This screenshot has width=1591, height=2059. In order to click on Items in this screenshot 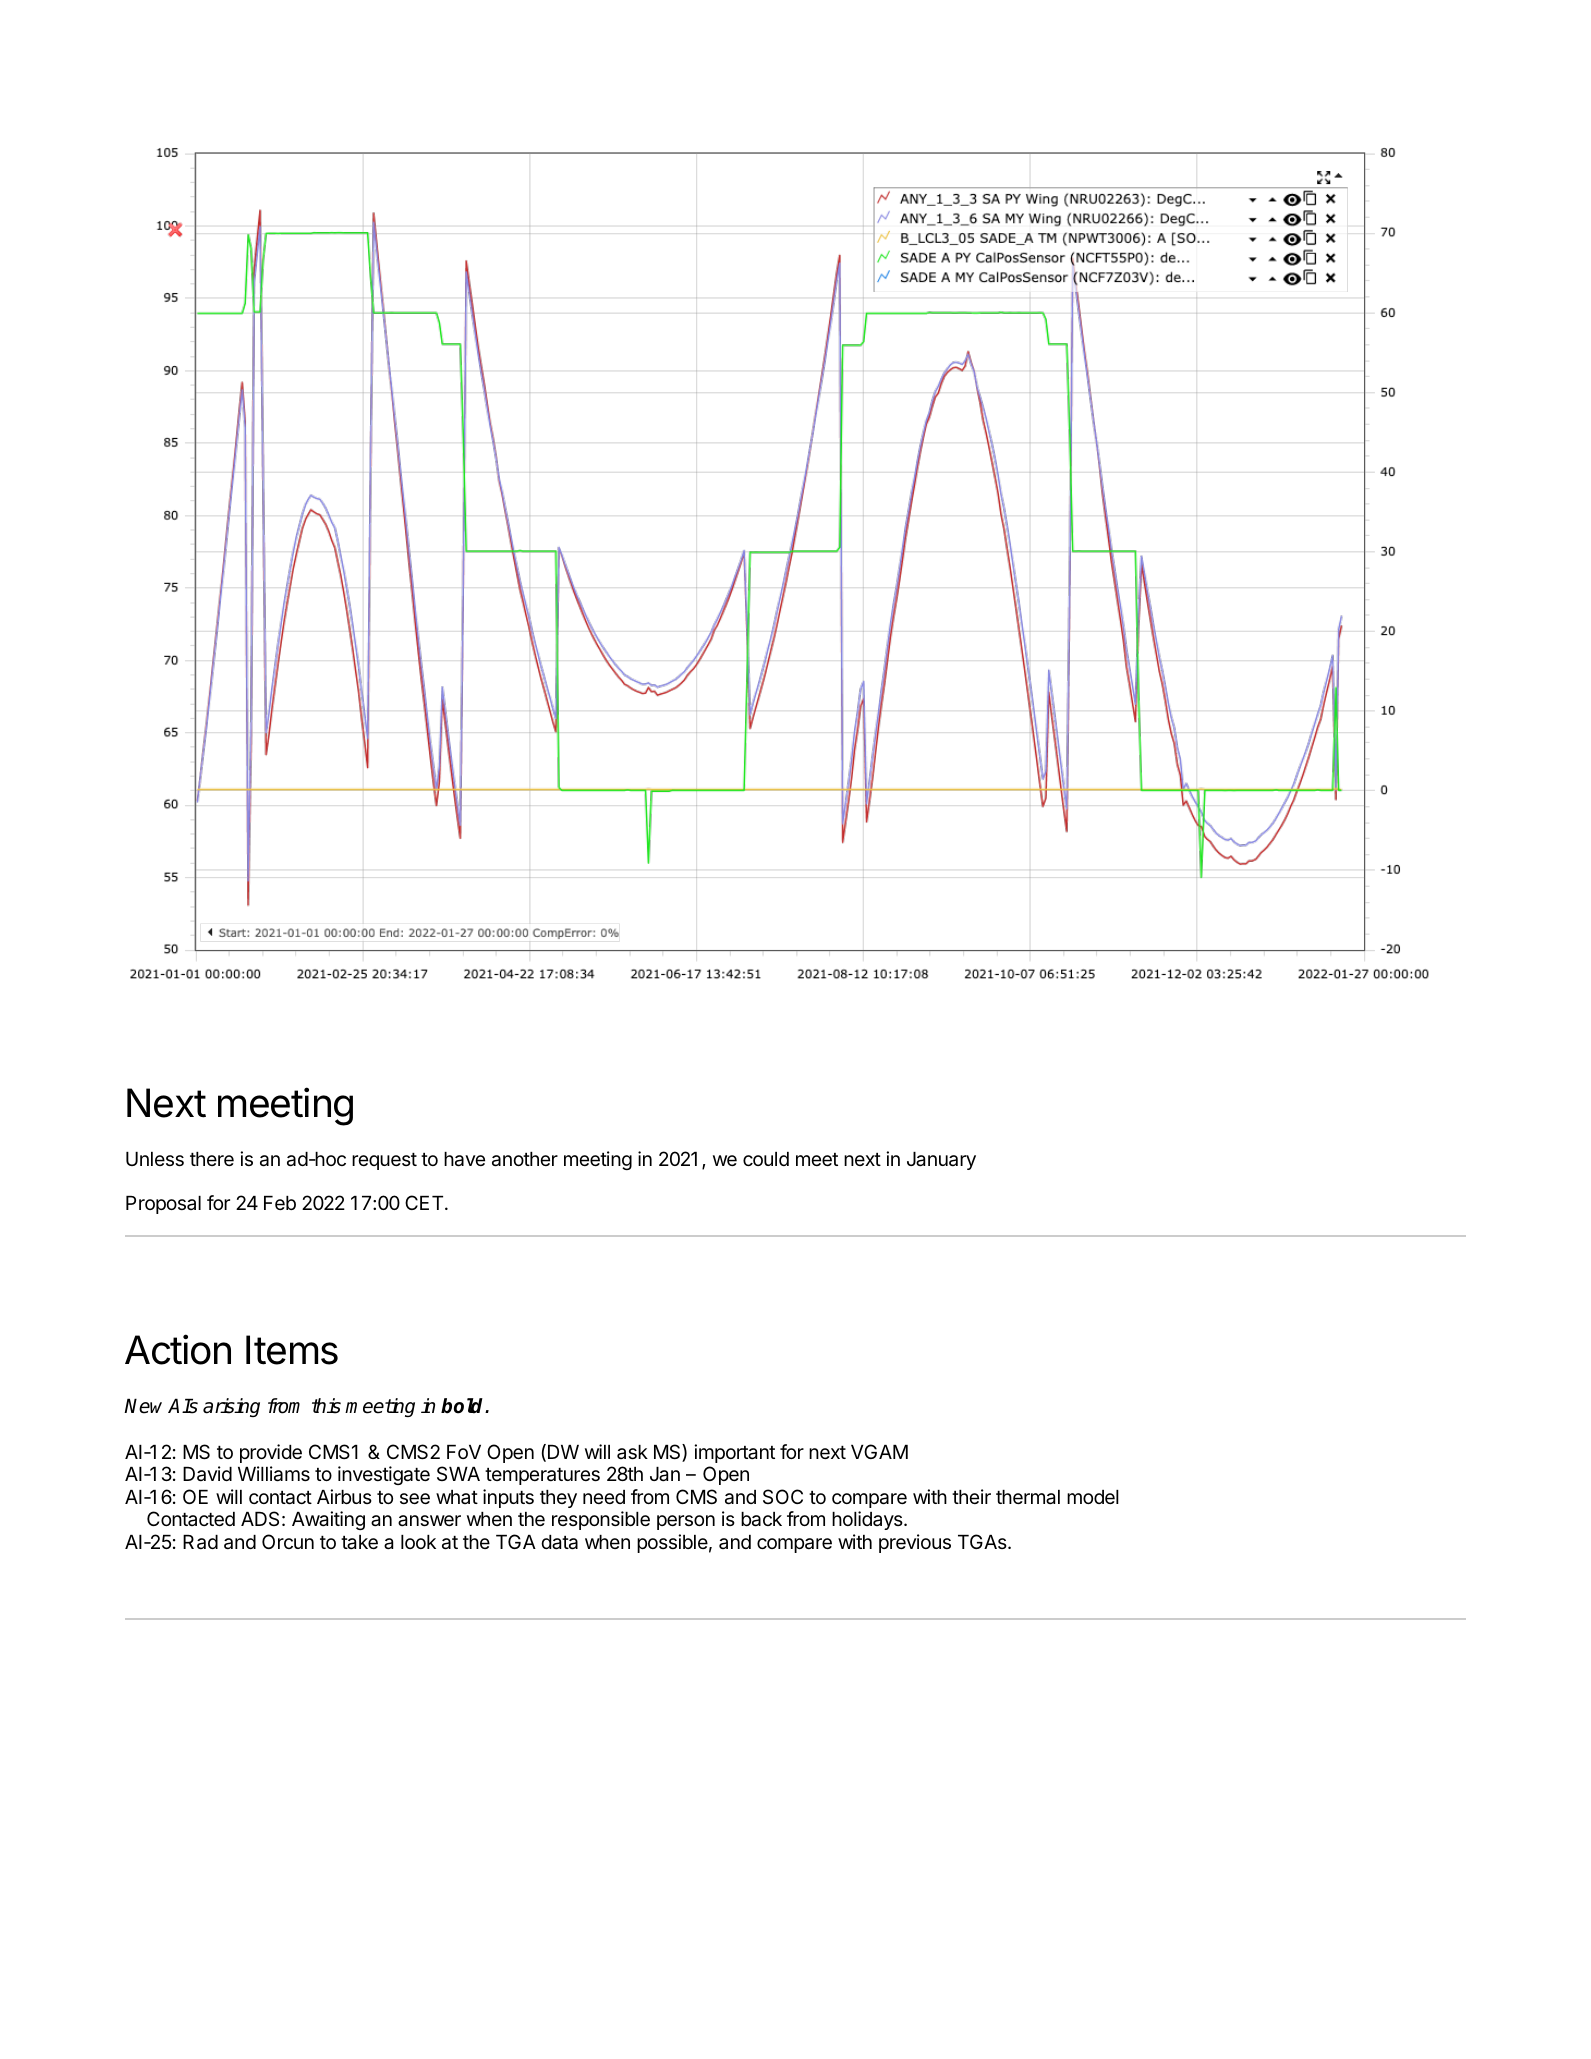, I will do `click(292, 1350)`.
